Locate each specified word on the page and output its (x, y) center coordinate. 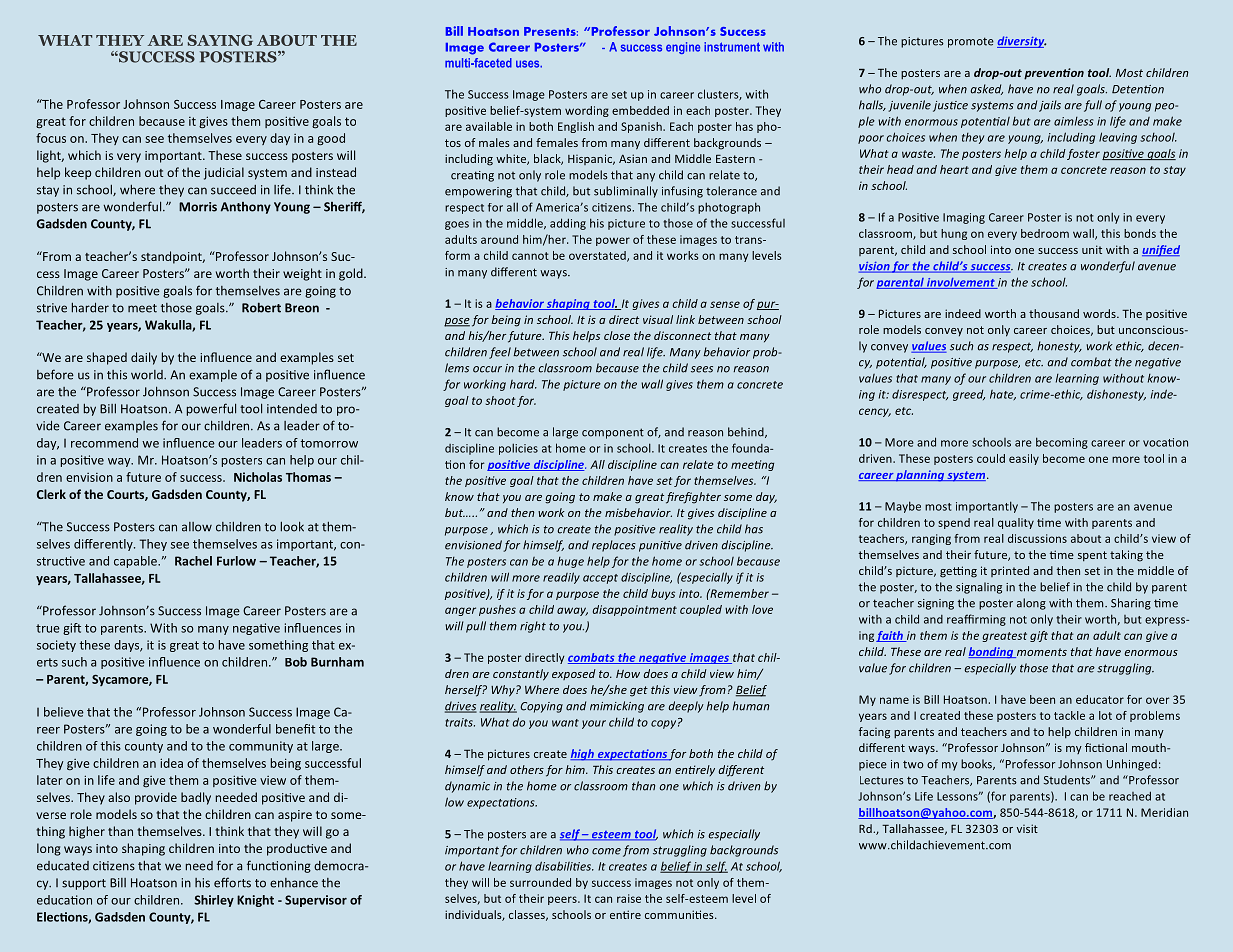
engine (683, 48)
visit (1027, 828)
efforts (232, 882)
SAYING (220, 40)
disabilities (564, 866)
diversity (1021, 42)
